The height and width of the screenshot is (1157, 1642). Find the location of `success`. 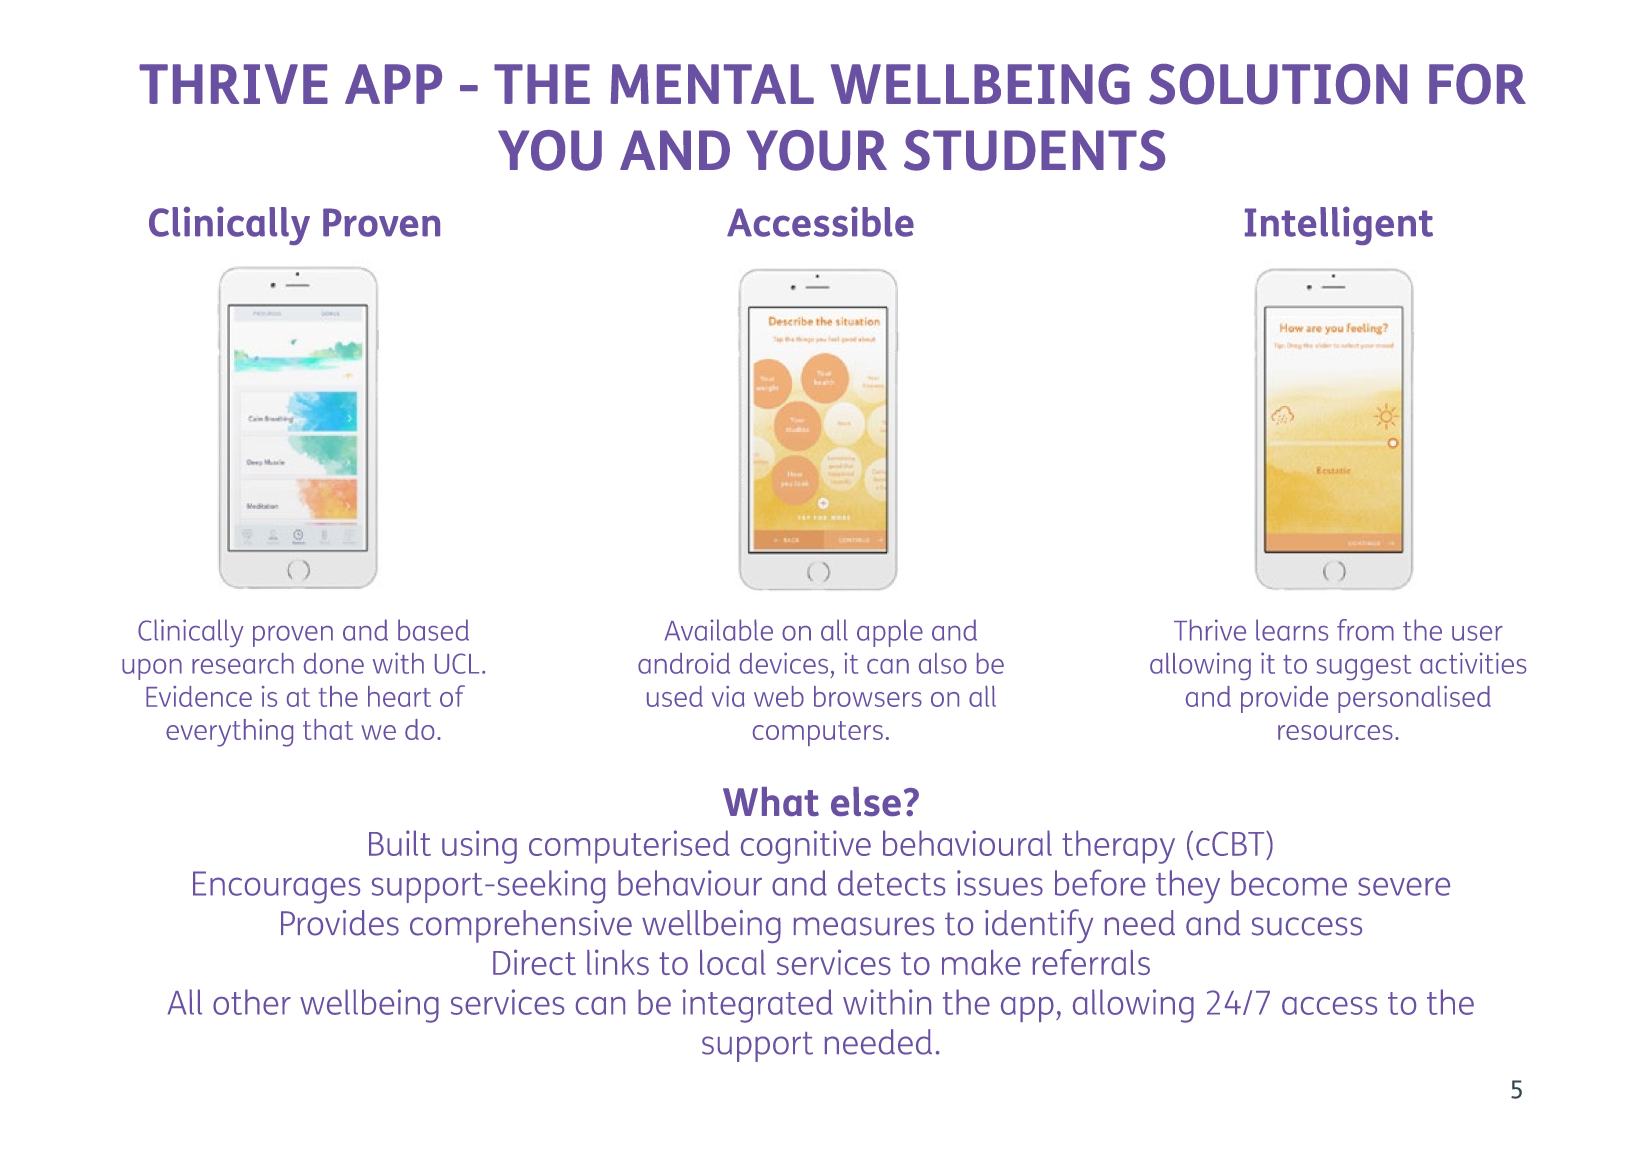

success is located at coordinates (1307, 926).
